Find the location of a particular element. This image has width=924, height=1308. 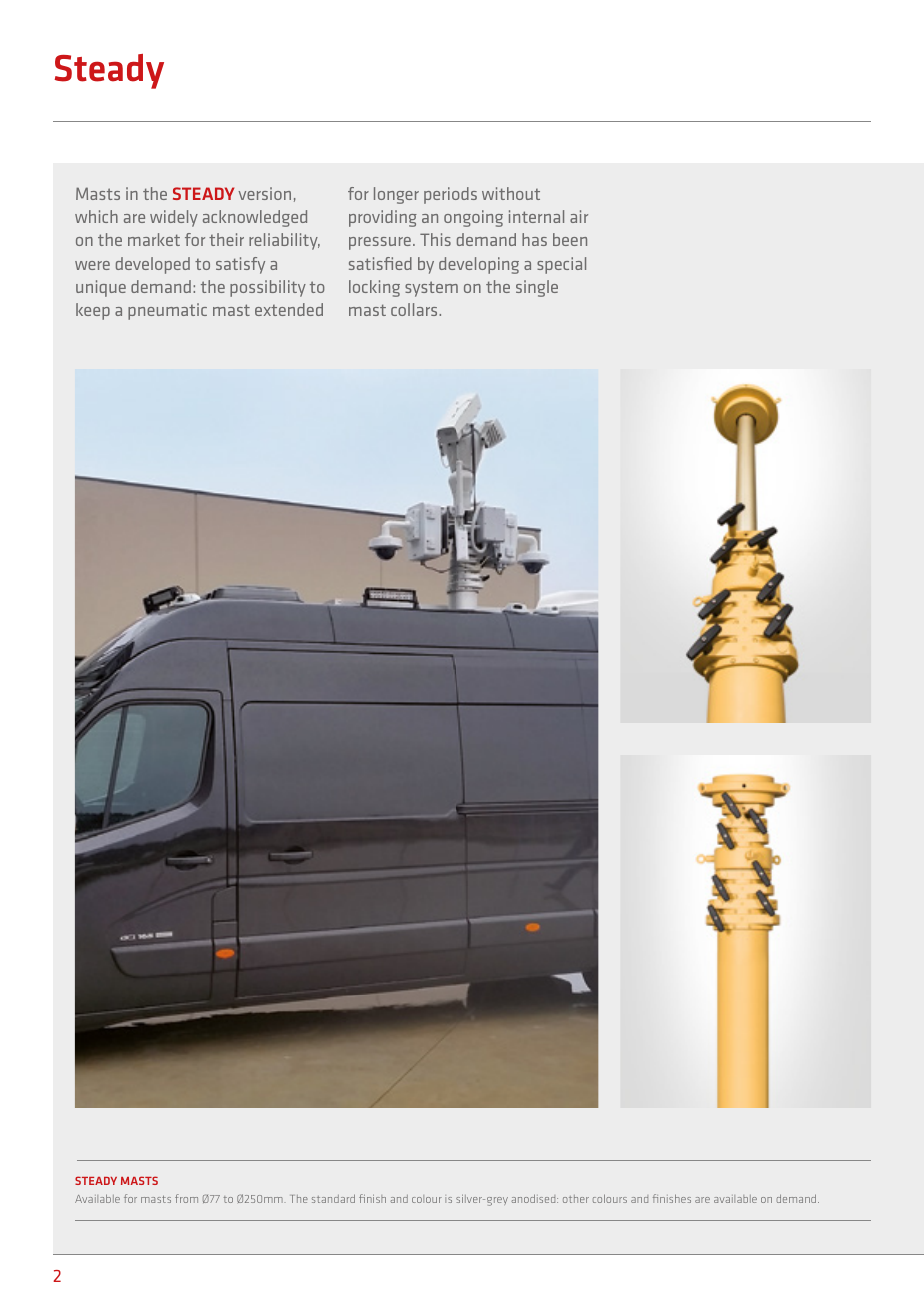

collars is located at coordinates (415, 309).
